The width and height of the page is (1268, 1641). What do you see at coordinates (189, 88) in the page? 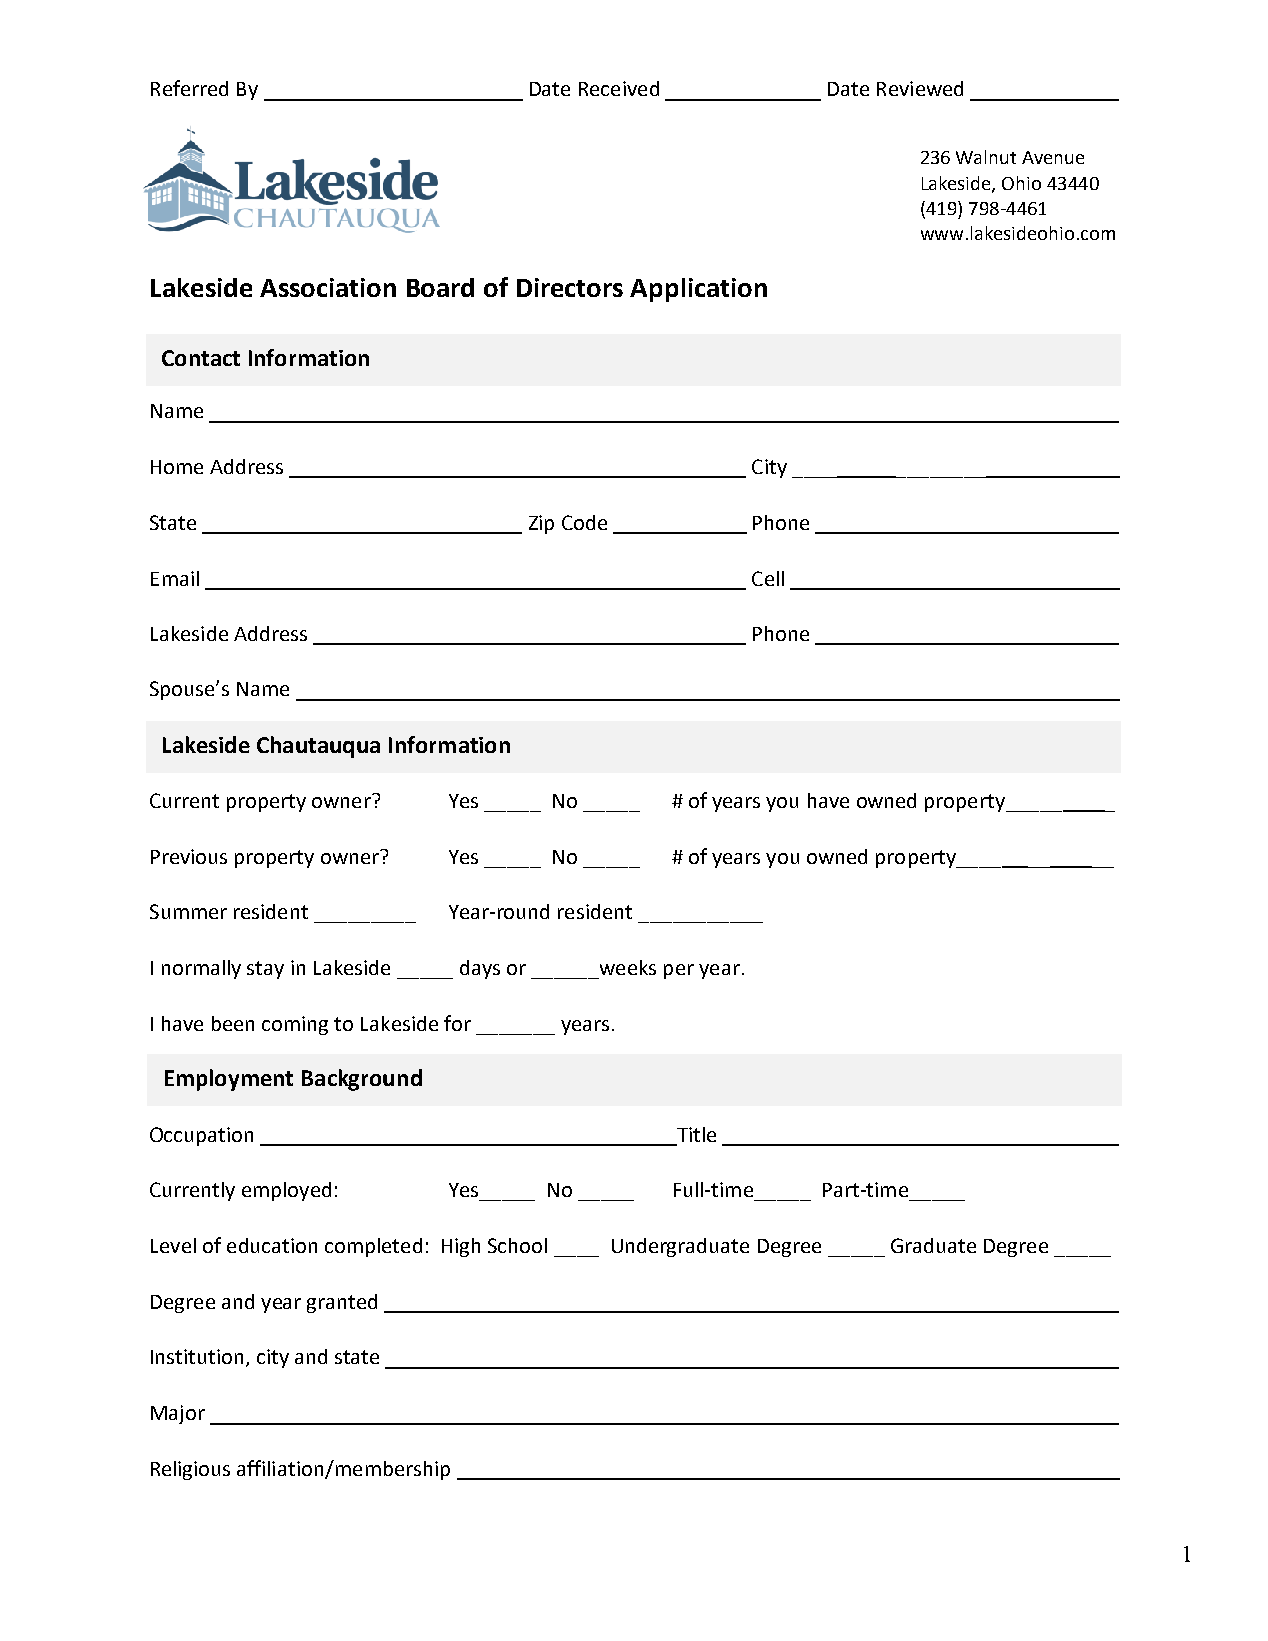
I see `Referred` at bounding box center [189, 88].
